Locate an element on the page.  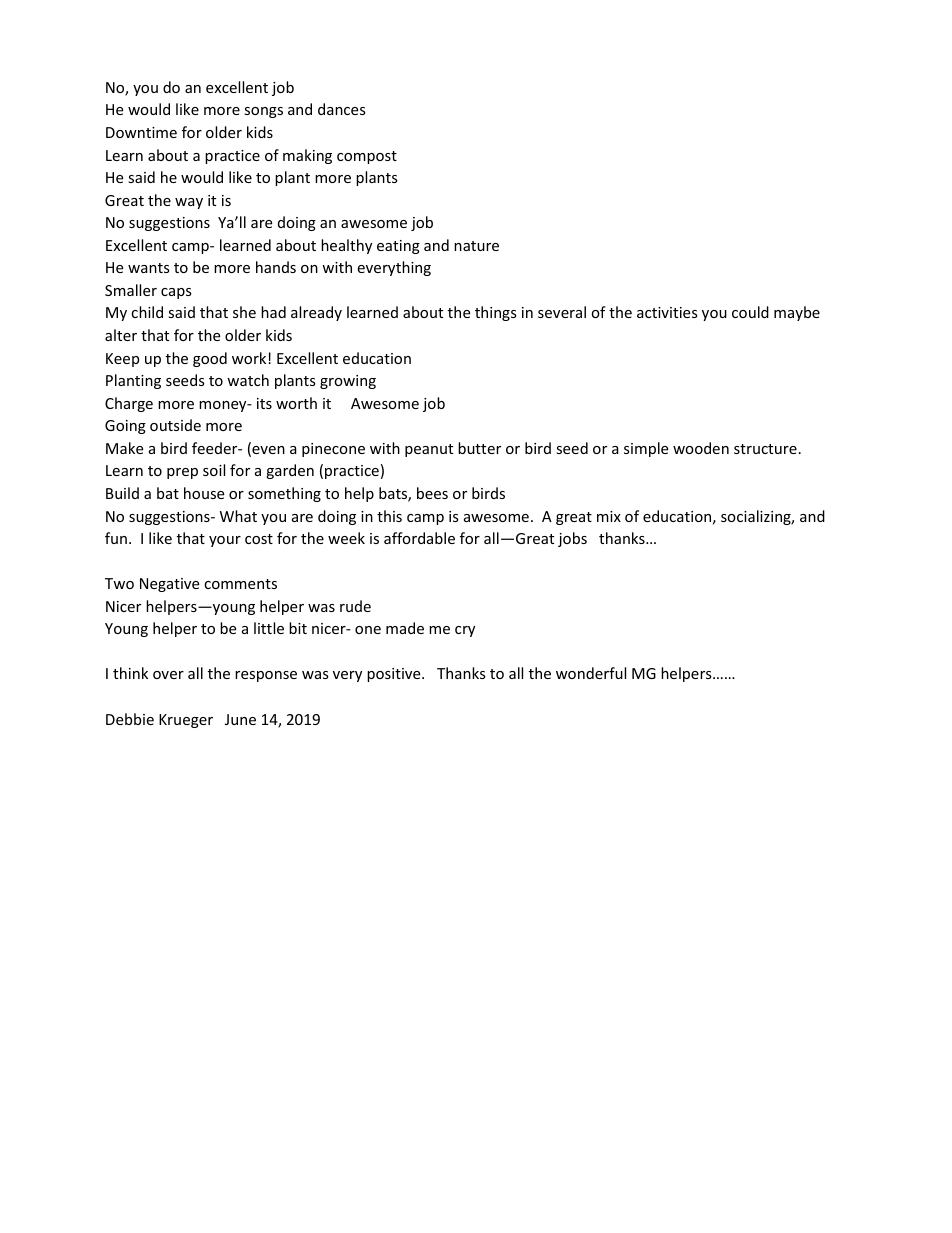
Krueger is located at coordinates (186, 721).
